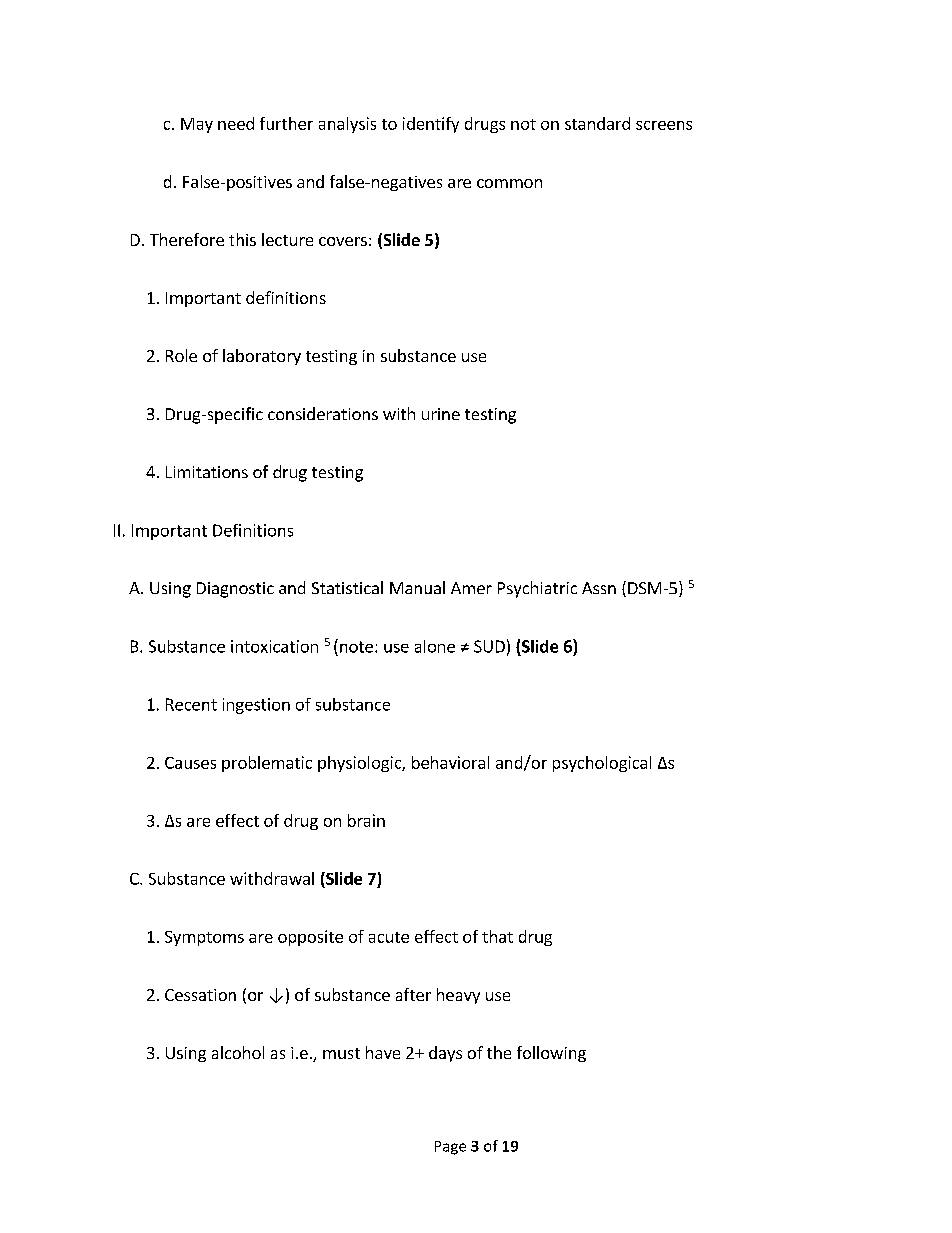 The height and width of the page is (1233, 952). What do you see at coordinates (597, 123) in the page?
I see `standard` at bounding box center [597, 123].
